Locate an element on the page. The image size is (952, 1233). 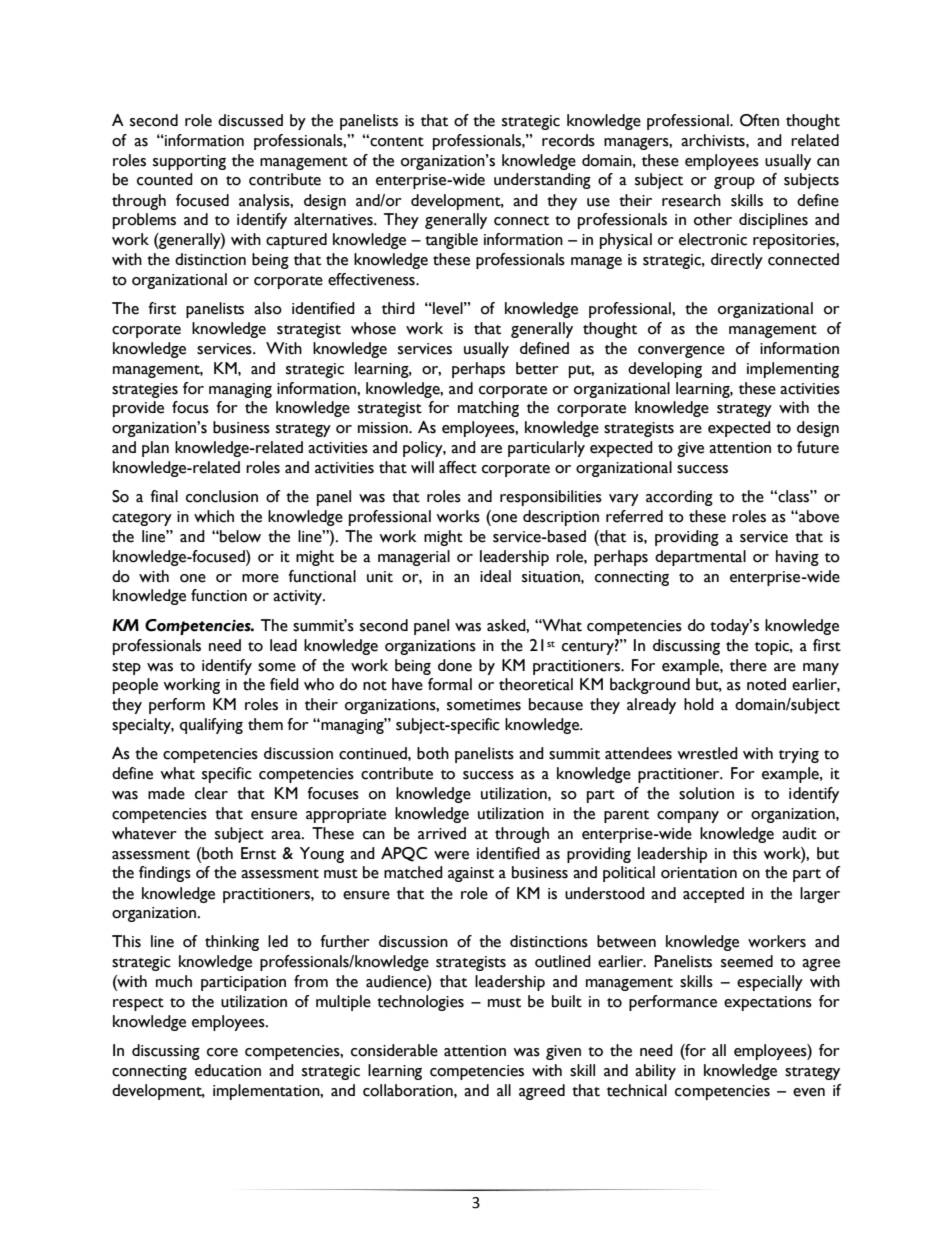
understanding is located at coordinates (542, 181).
